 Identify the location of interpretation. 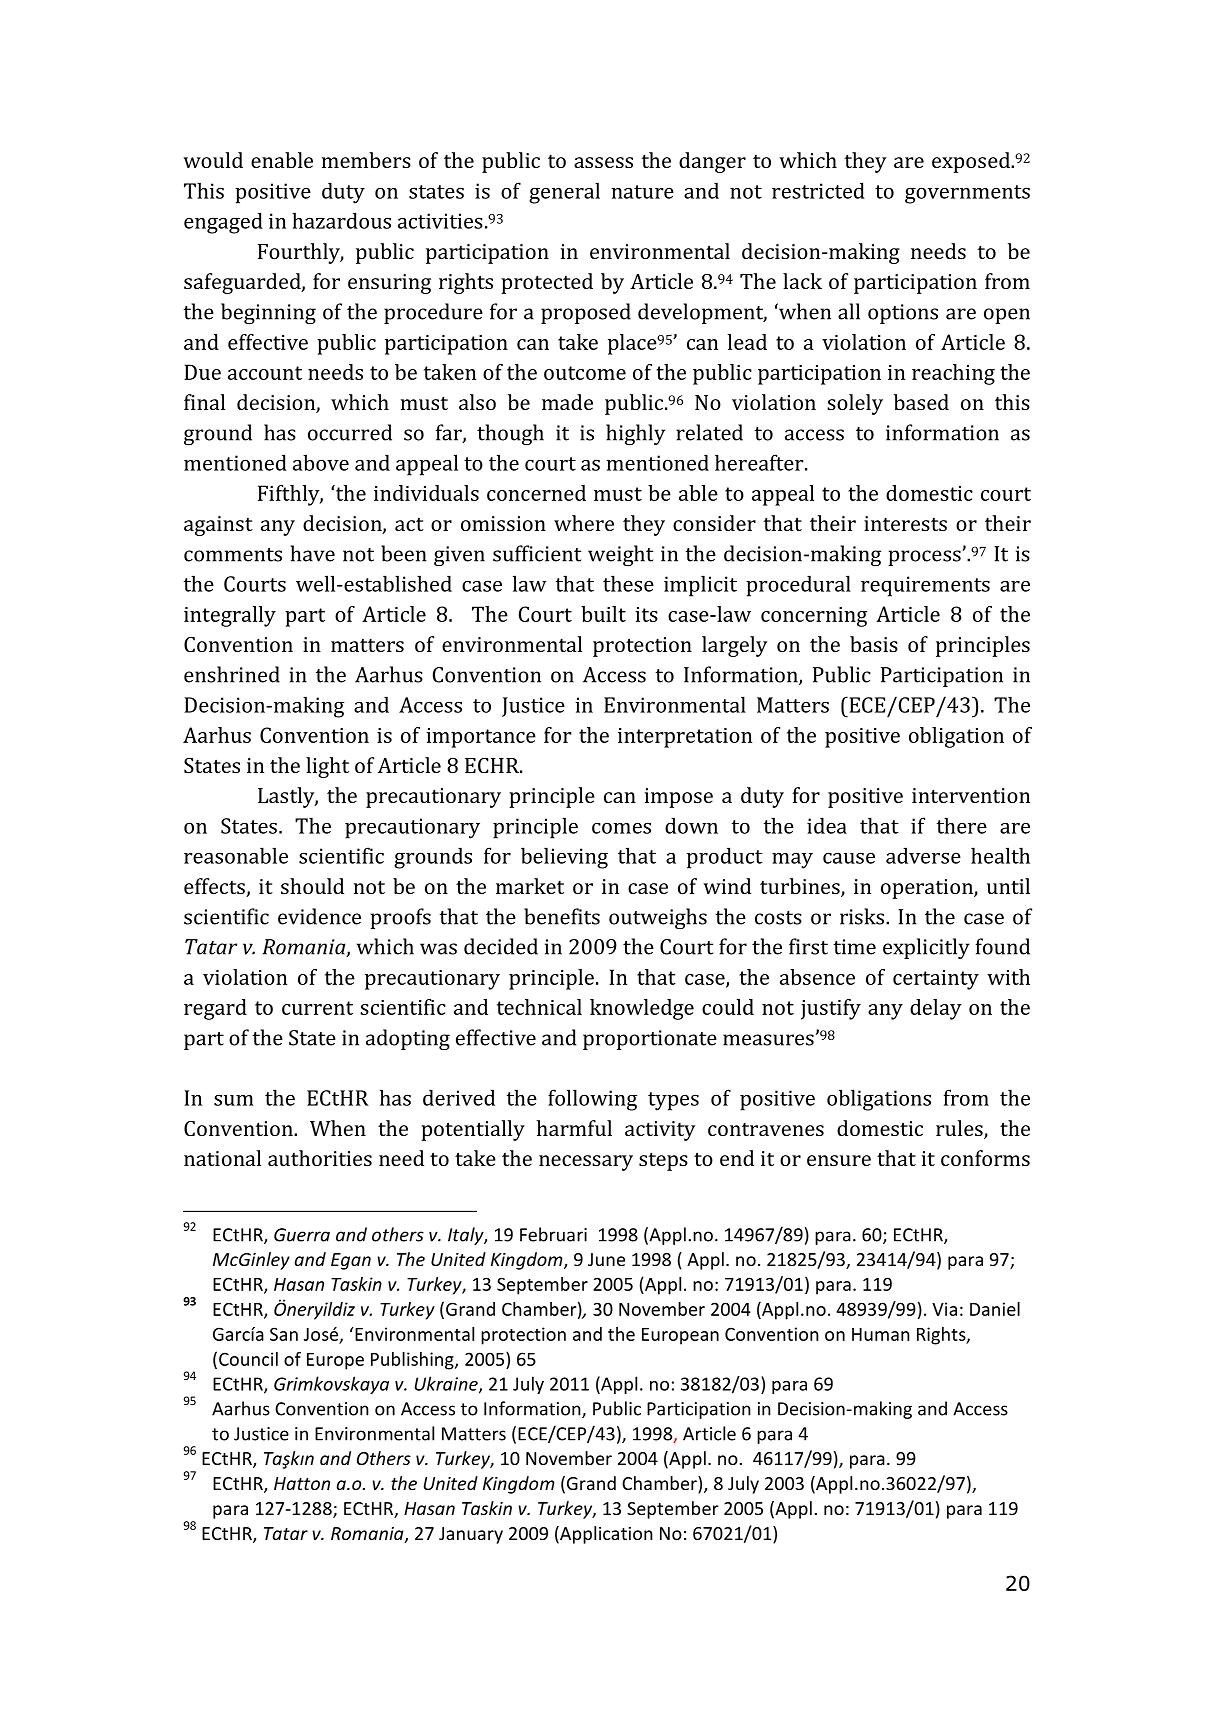
(685, 738).
